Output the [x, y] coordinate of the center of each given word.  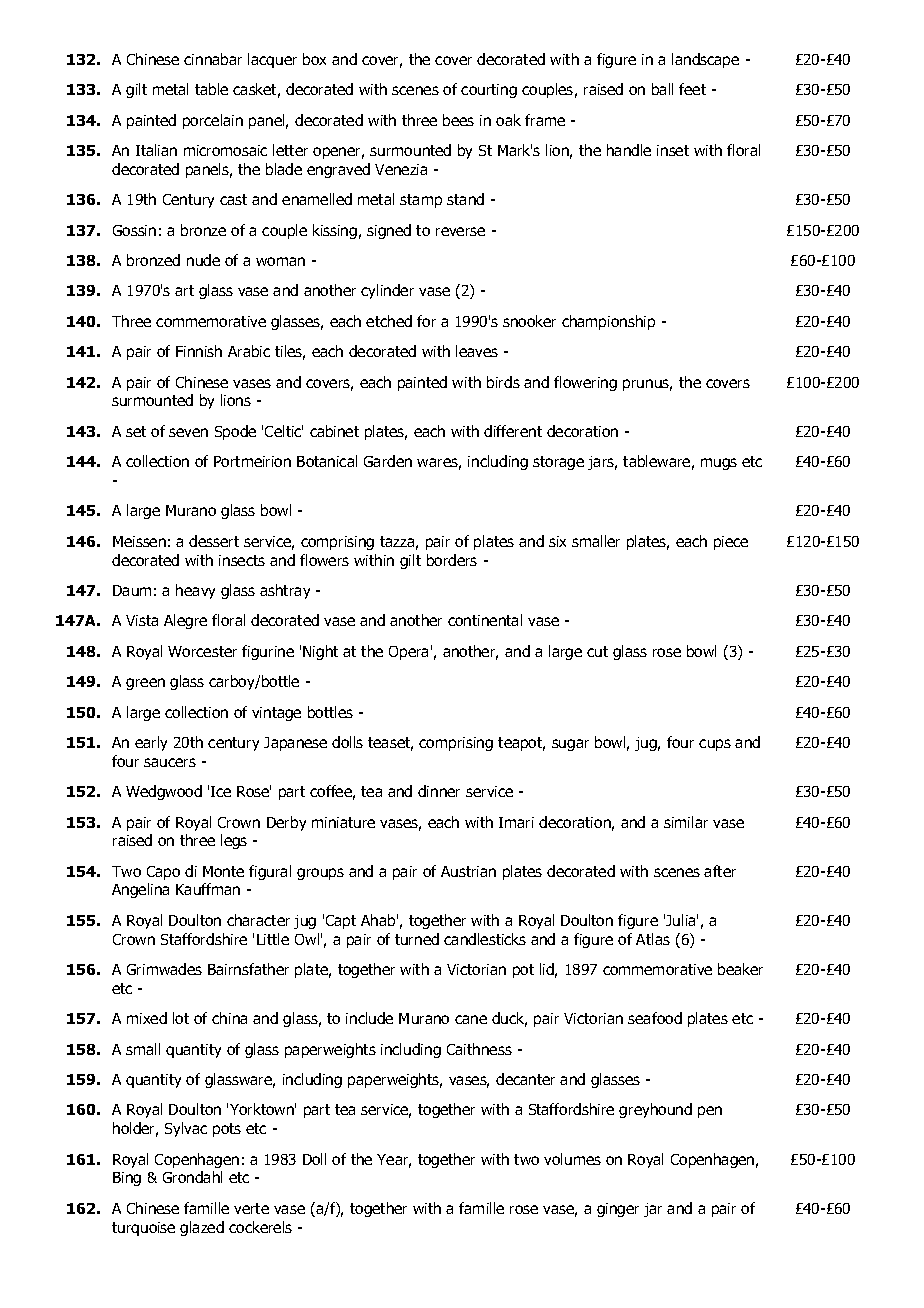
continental [485, 620]
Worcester [202, 651]
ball [662, 89]
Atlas [653, 939]
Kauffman [208, 889]
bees [458, 120]
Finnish [199, 351]
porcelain [213, 121]
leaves [477, 351]
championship [608, 322]
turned [417, 939]
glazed [202, 1228]
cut [597, 651]
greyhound [655, 1110]
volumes [572, 1159]
